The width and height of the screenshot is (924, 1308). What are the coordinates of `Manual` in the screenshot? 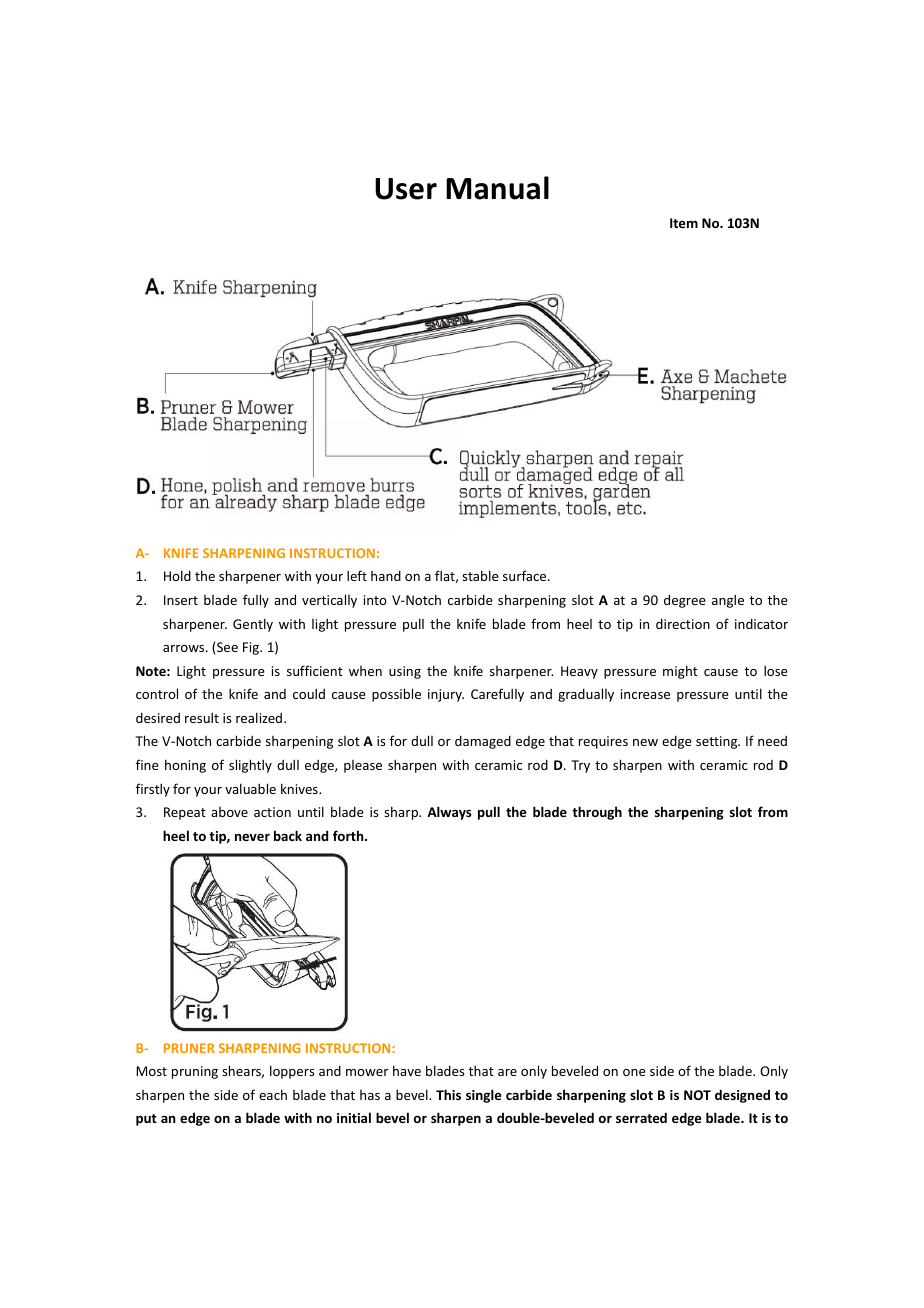 It's located at (497, 188).
